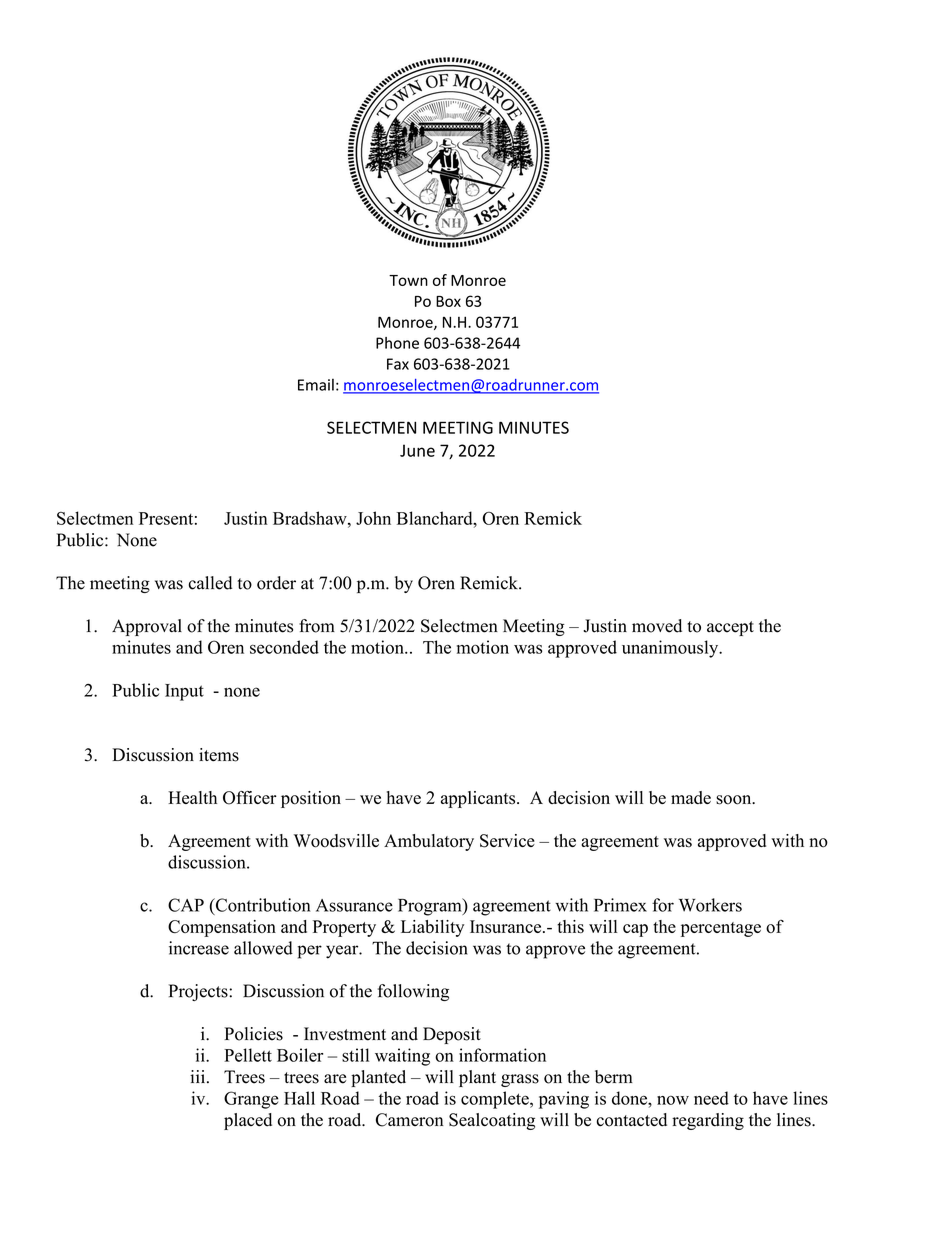 The image size is (952, 1233). What do you see at coordinates (210, 583) in the screenshot?
I see `called` at bounding box center [210, 583].
